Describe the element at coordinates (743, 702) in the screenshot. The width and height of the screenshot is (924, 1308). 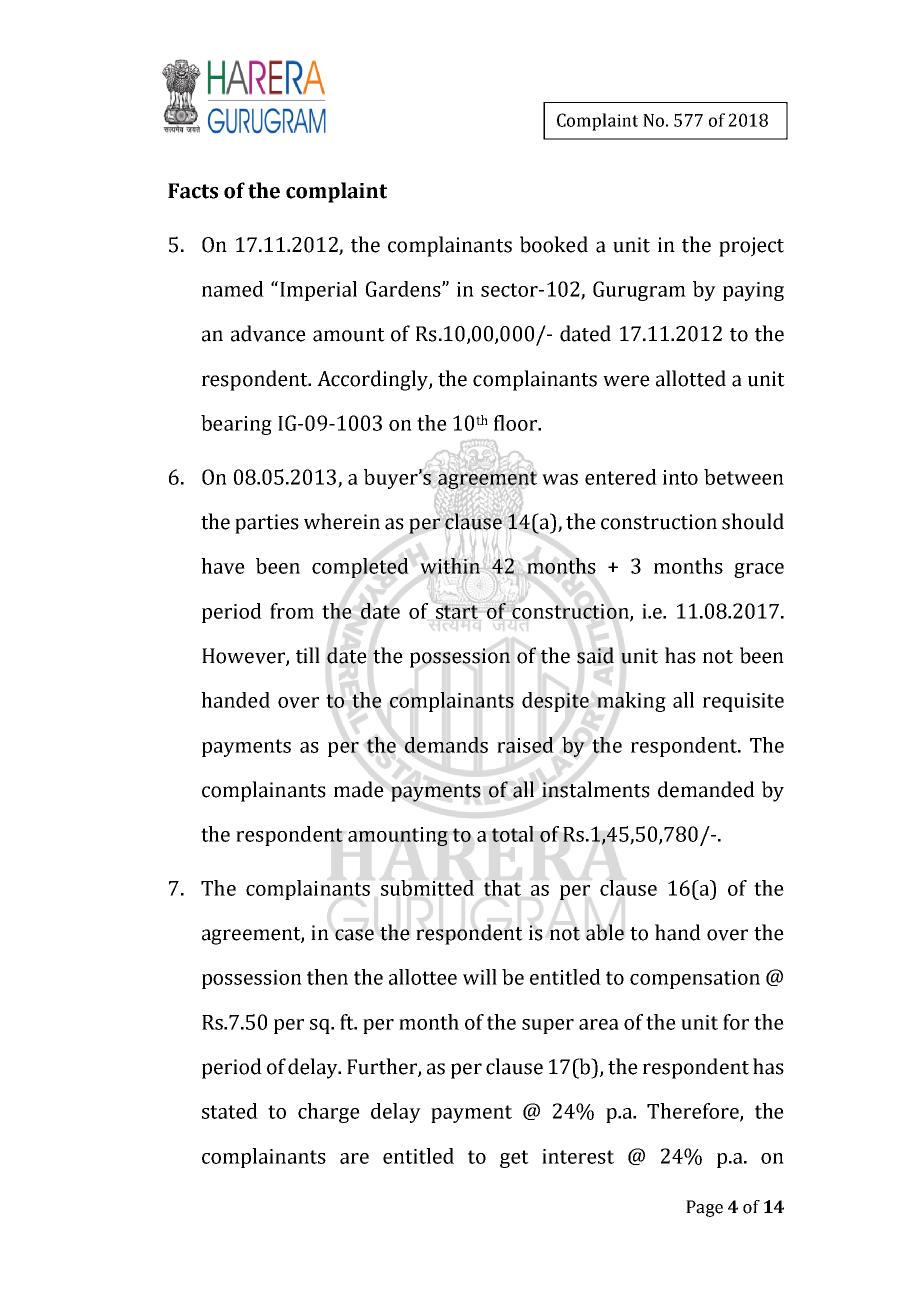
I see `requisite` at that location.
